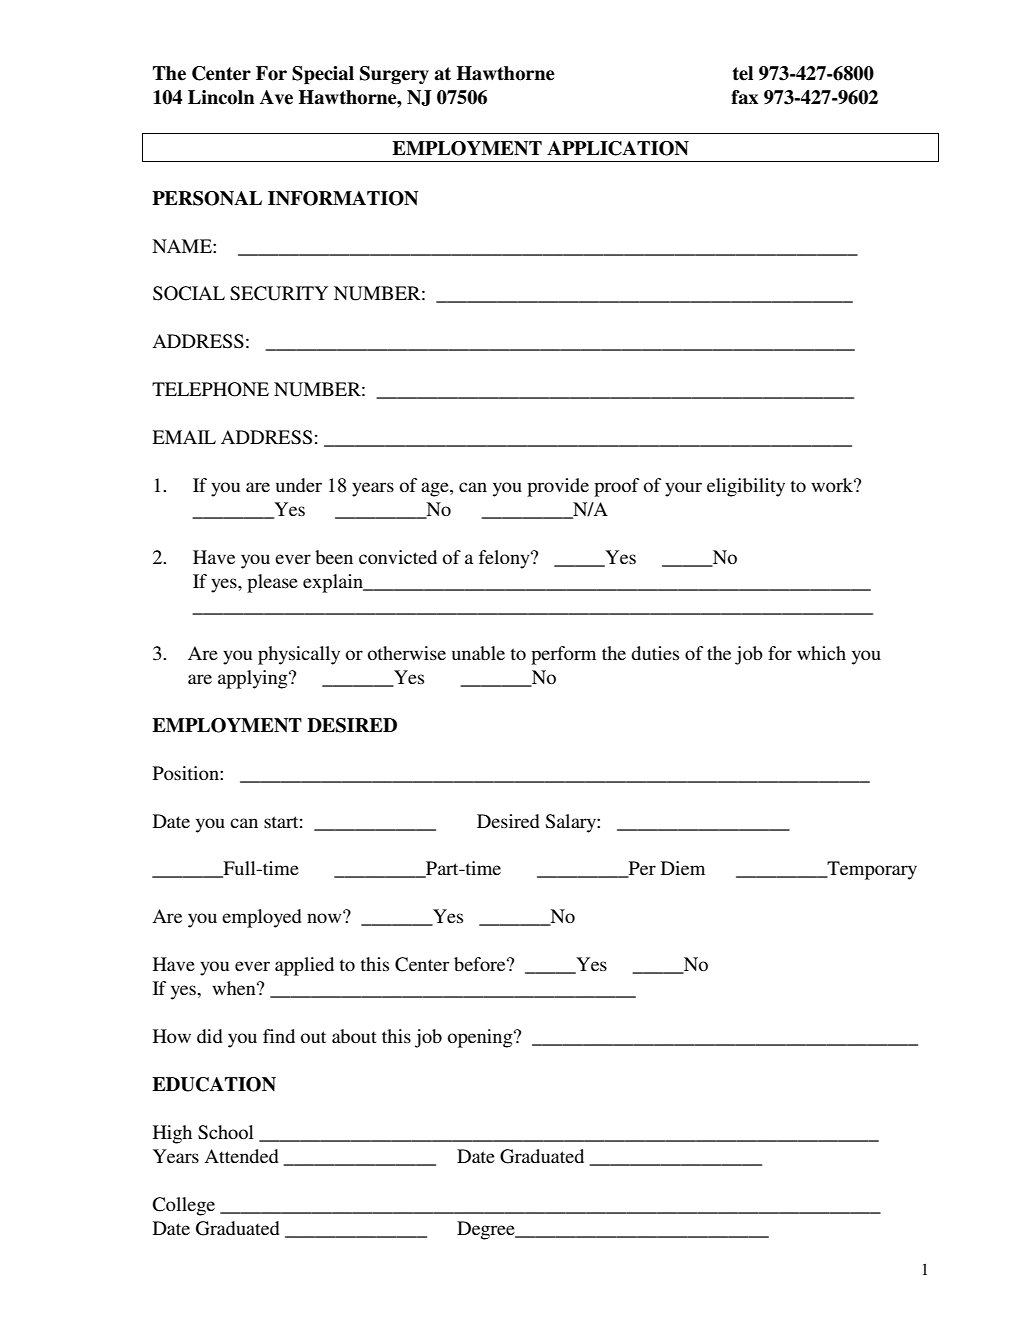 This page has width=1036, height=1340. What do you see at coordinates (394, 75) in the page?
I see `Surgery` at bounding box center [394, 75].
